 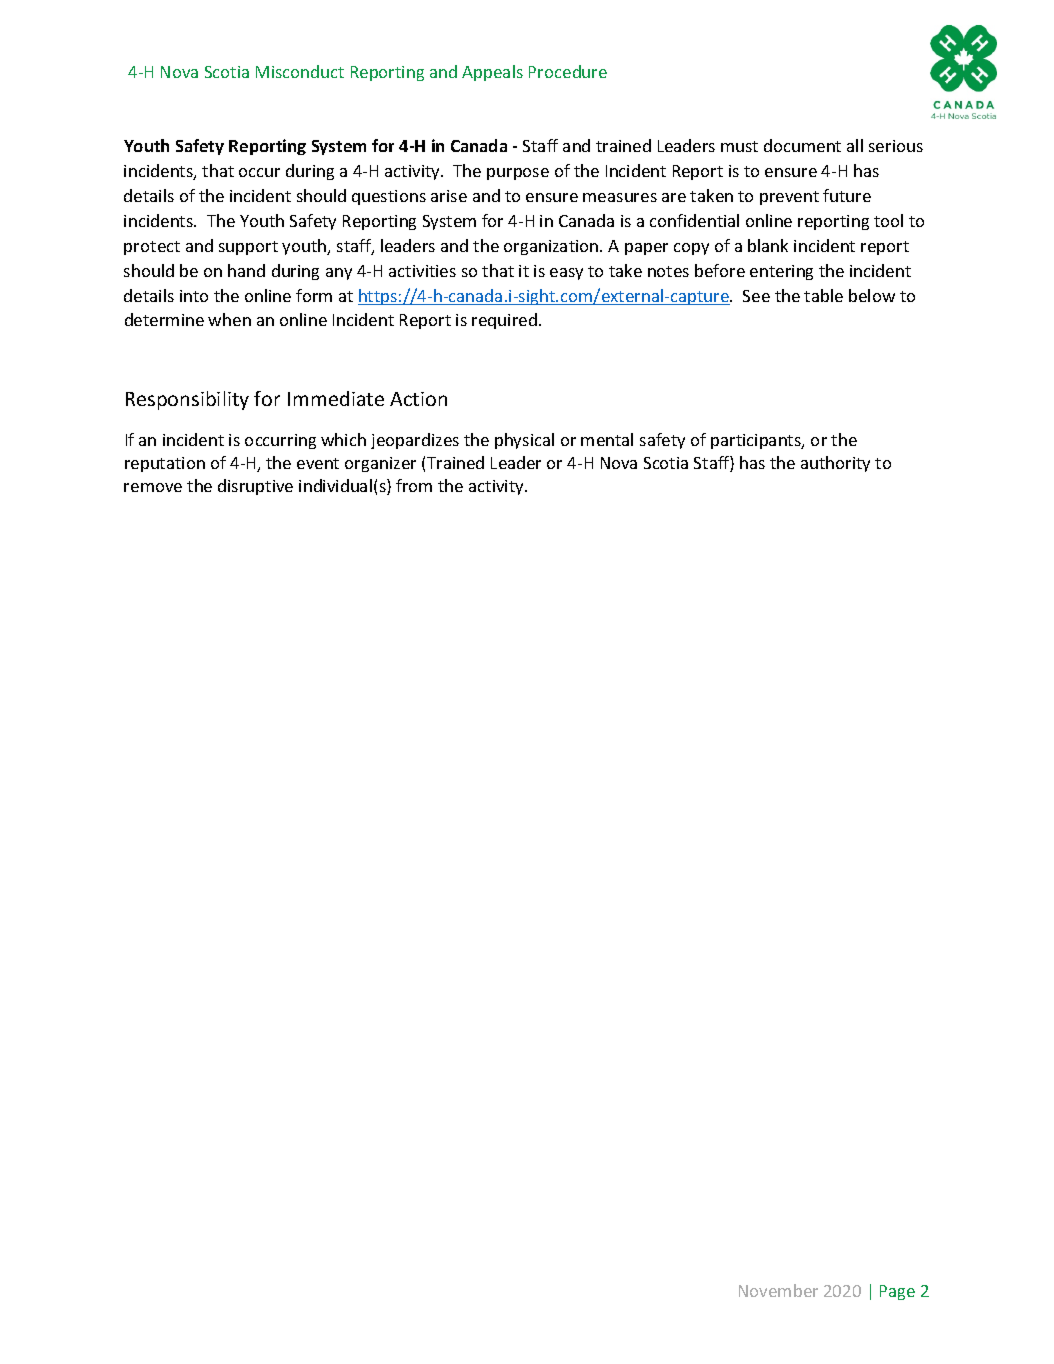 I want to click on authority, so click(x=835, y=464).
